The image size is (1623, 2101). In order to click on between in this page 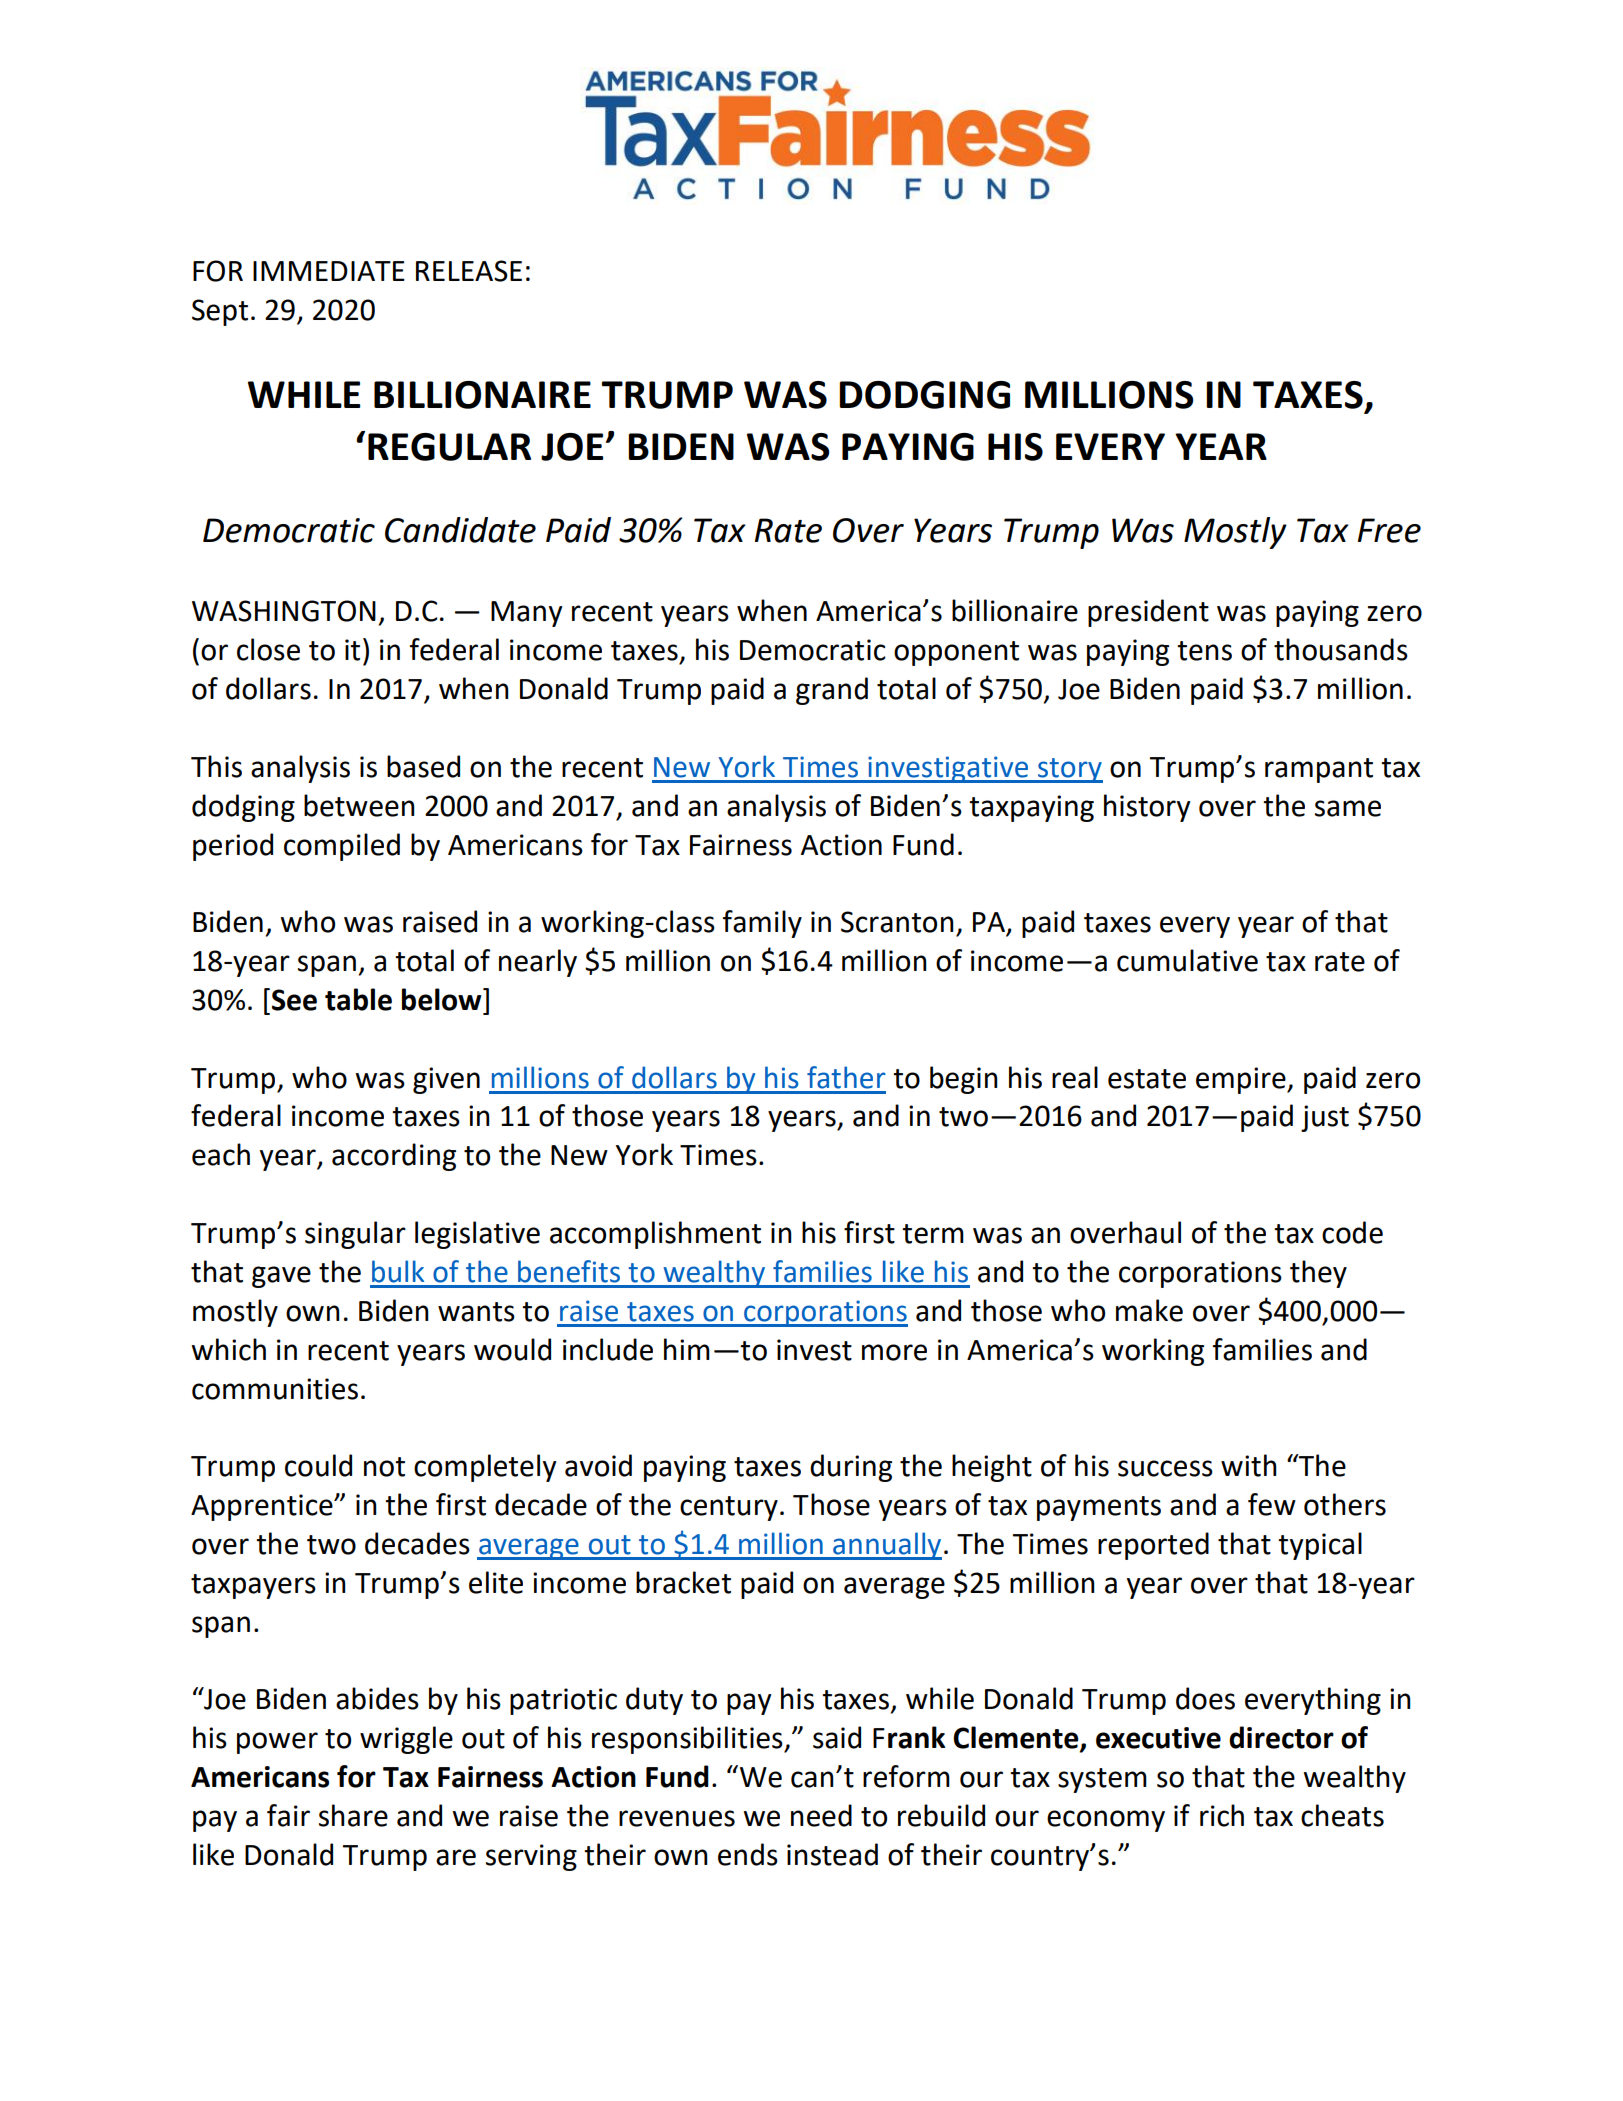, I will do `click(359, 805)`.
